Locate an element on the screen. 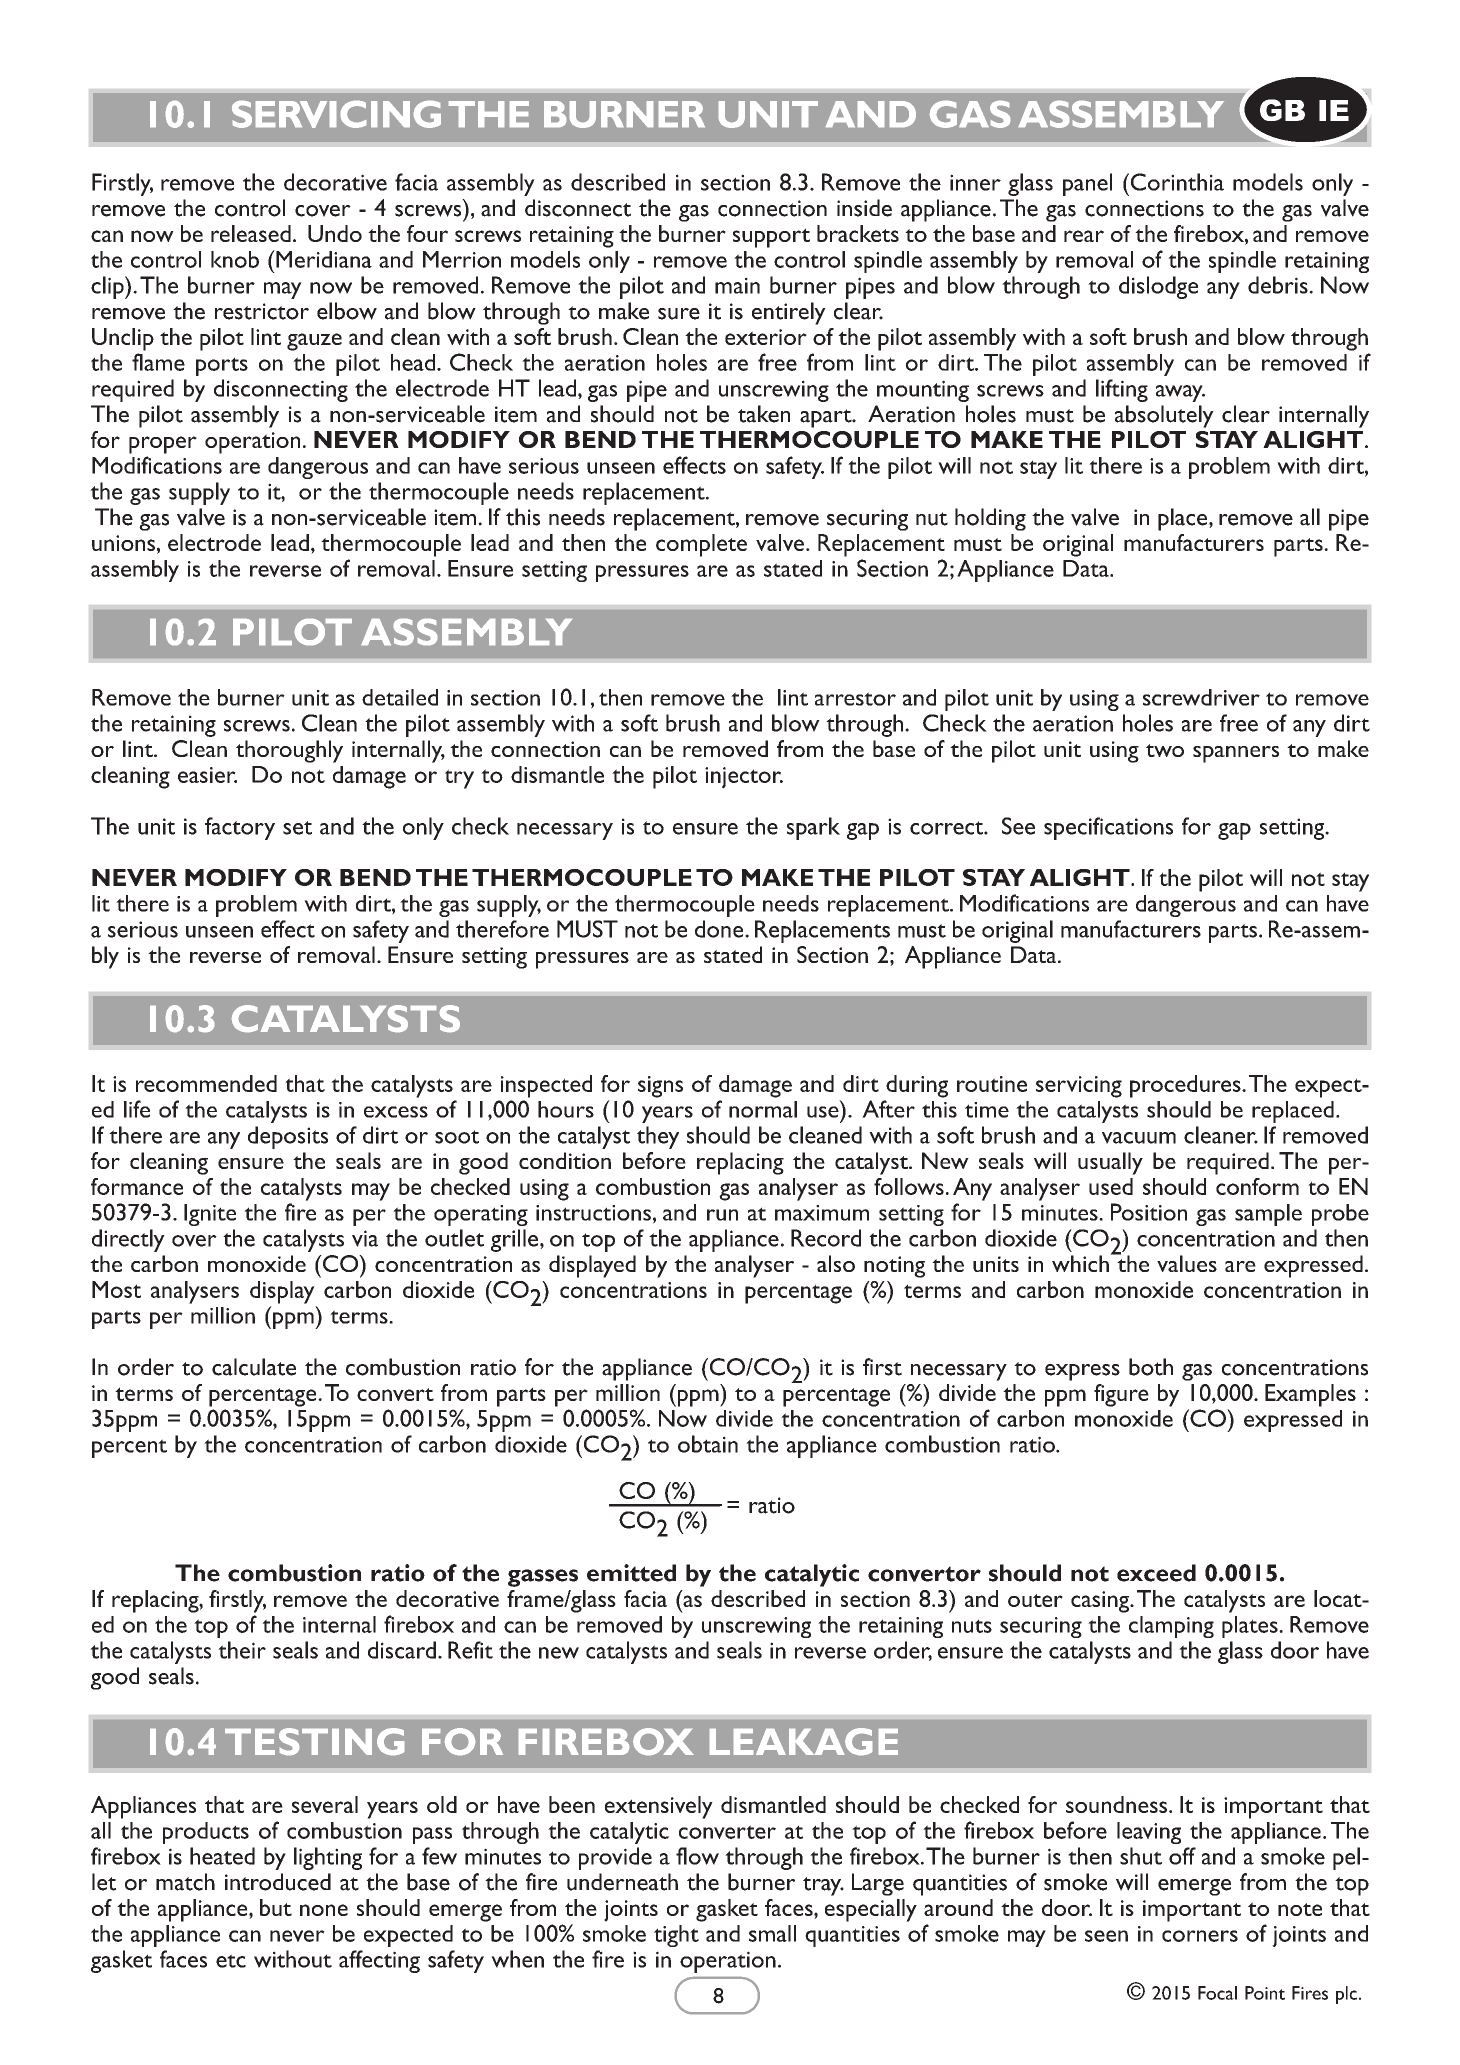  recommended is located at coordinates (206, 1083).
